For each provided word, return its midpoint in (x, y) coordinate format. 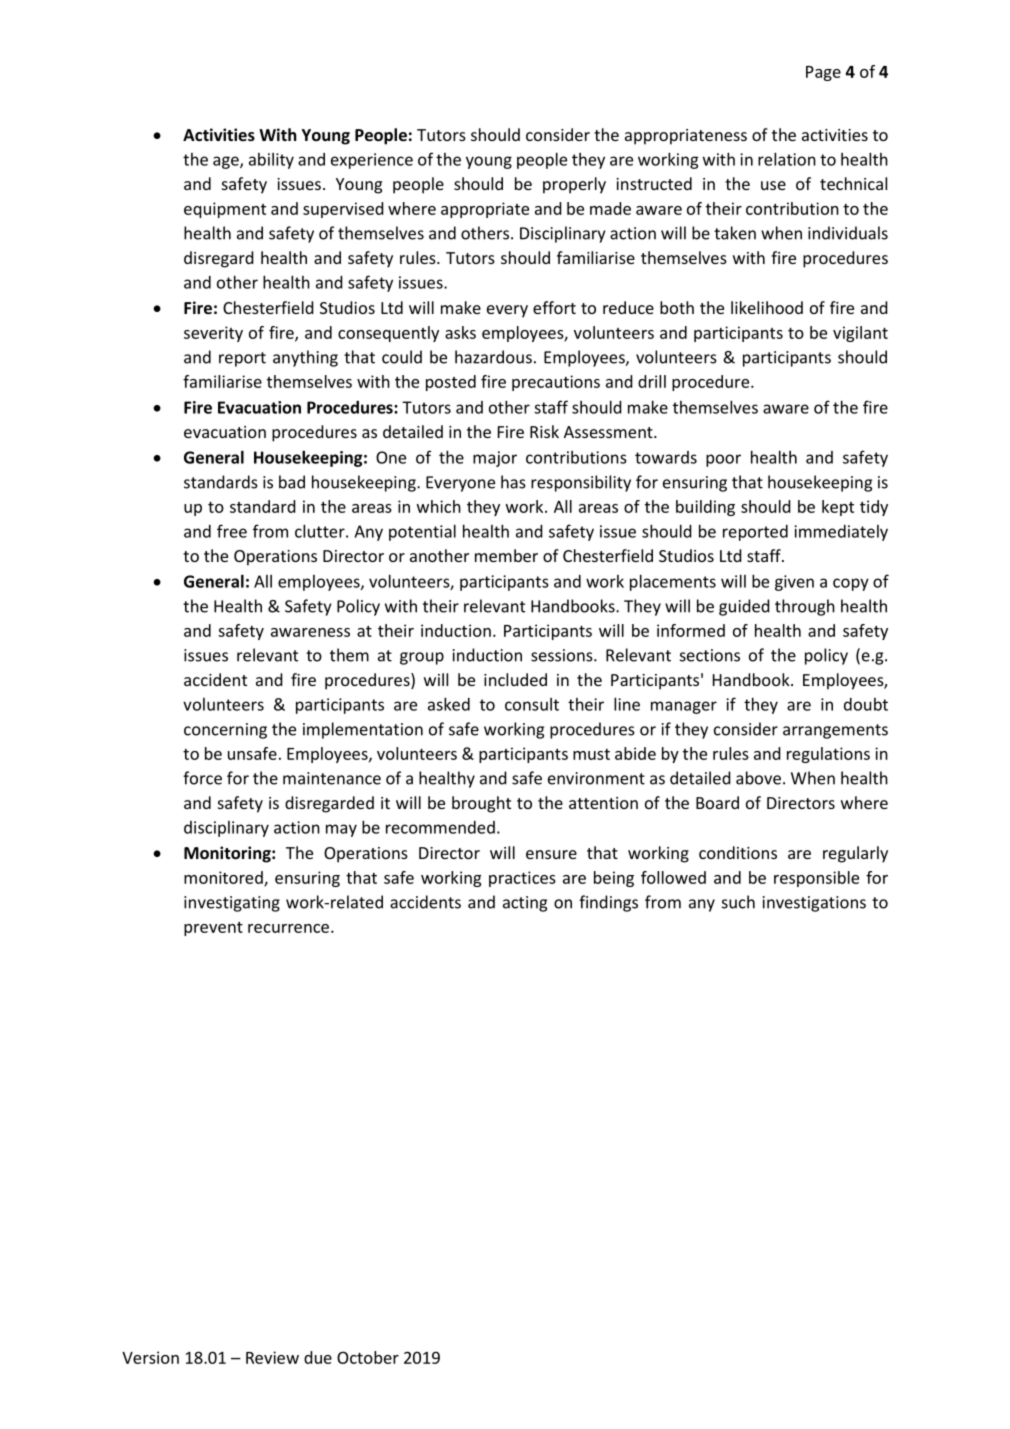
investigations (814, 904)
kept (838, 508)
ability (271, 161)
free (232, 531)
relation (787, 159)
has (513, 482)
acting (525, 904)
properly (574, 185)
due (318, 1357)
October (368, 1357)
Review (272, 1357)
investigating (232, 904)
